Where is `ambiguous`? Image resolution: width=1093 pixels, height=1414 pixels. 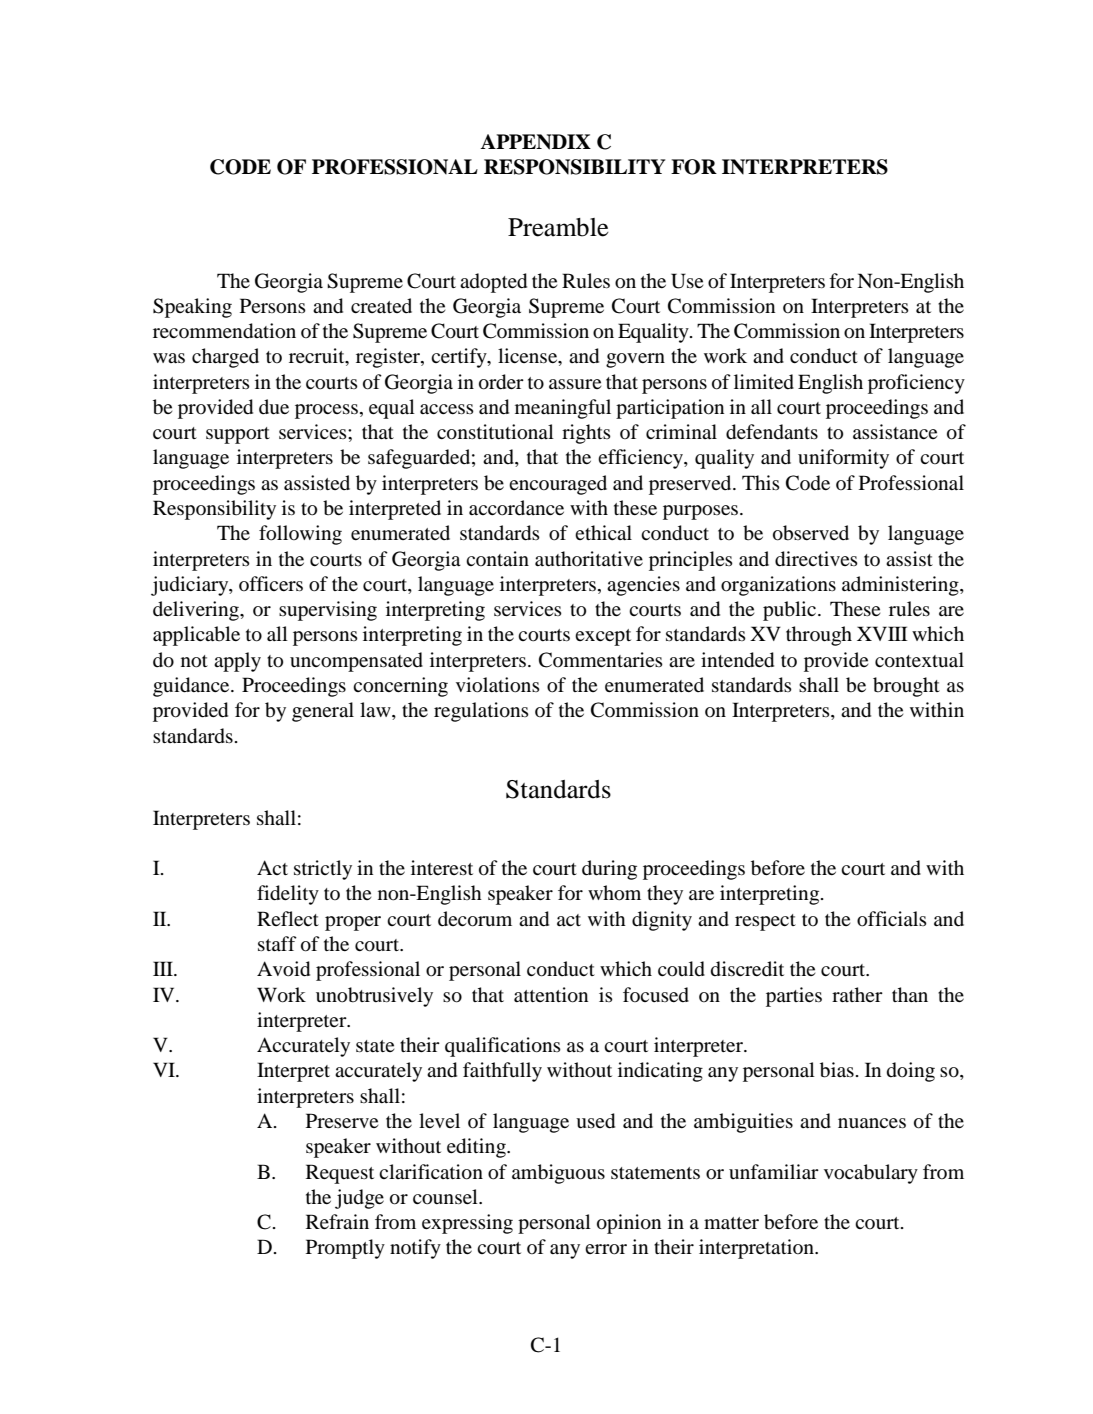
ambiguous is located at coordinates (558, 1174).
